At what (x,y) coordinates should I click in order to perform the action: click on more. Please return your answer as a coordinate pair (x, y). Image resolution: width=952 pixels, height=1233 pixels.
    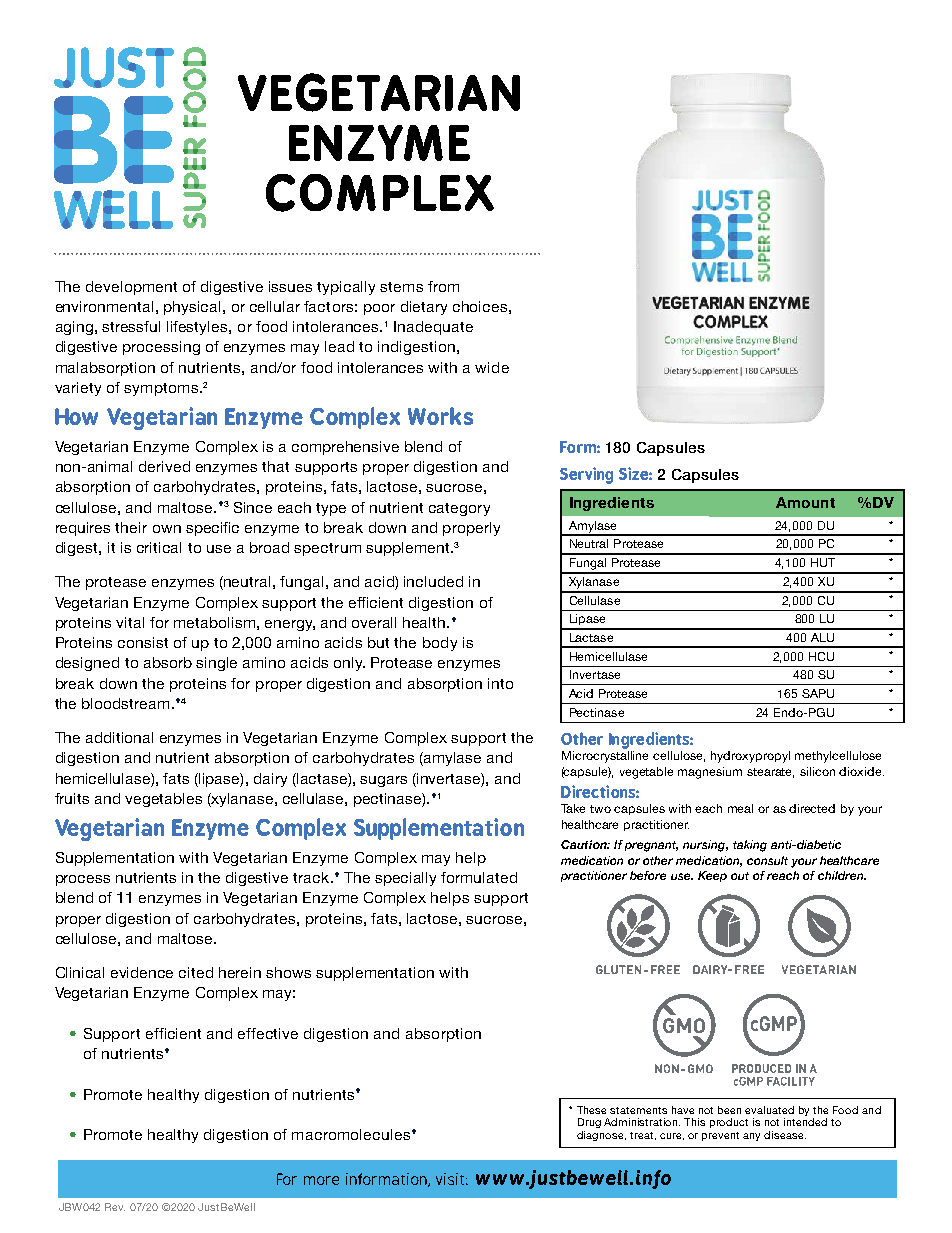
    Looking at the image, I should click on (321, 1180).
